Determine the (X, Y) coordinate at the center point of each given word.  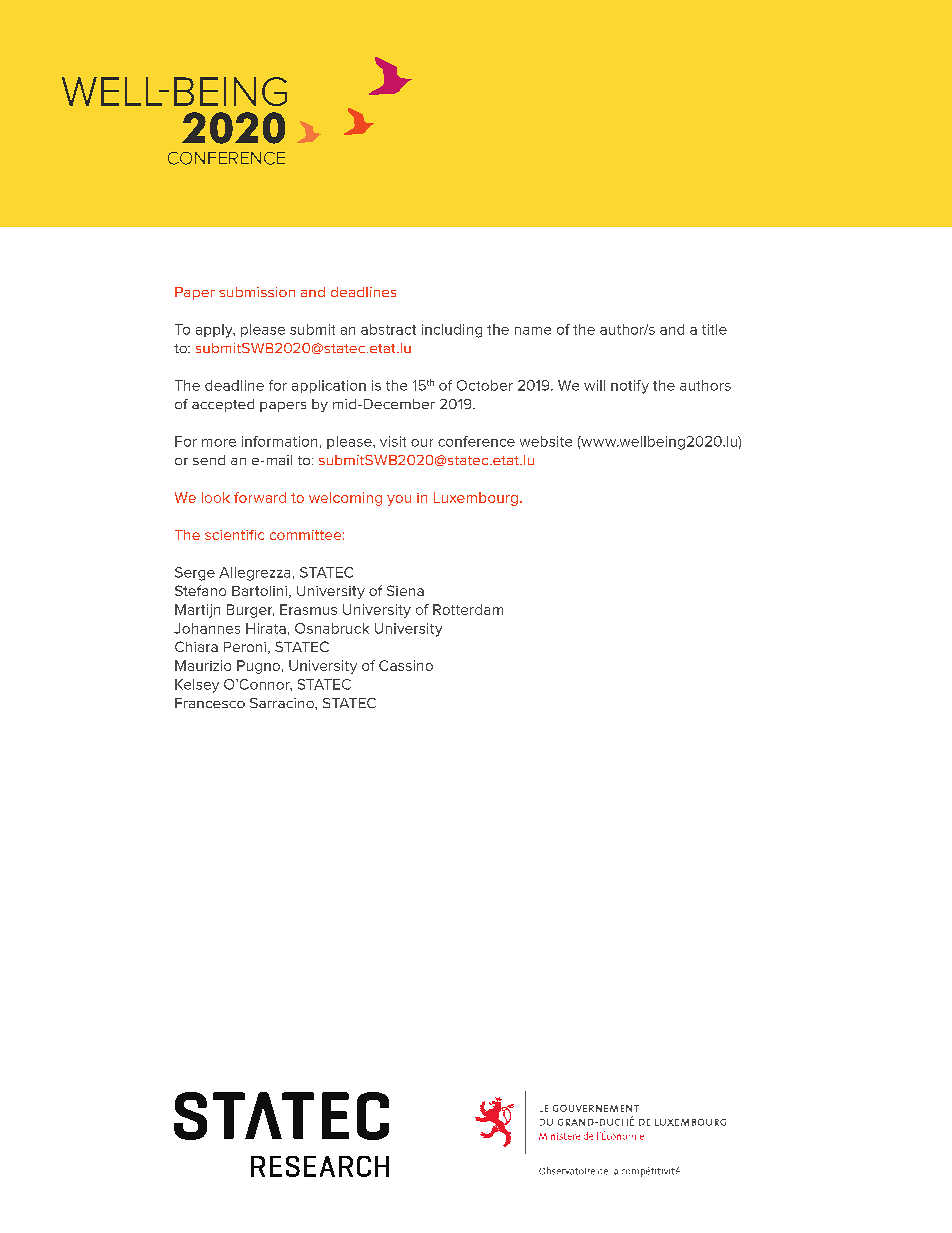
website (546, 441)
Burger (250, 611)
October (485, 385)
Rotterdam (468, 609)
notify (630, 387)
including (452, 331)
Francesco (210, 703)
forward (260, 497)
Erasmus (308, 609)
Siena (405, 590)
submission (257, 292)
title (714, 329)
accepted (223, 405)
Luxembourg (476, 499)
